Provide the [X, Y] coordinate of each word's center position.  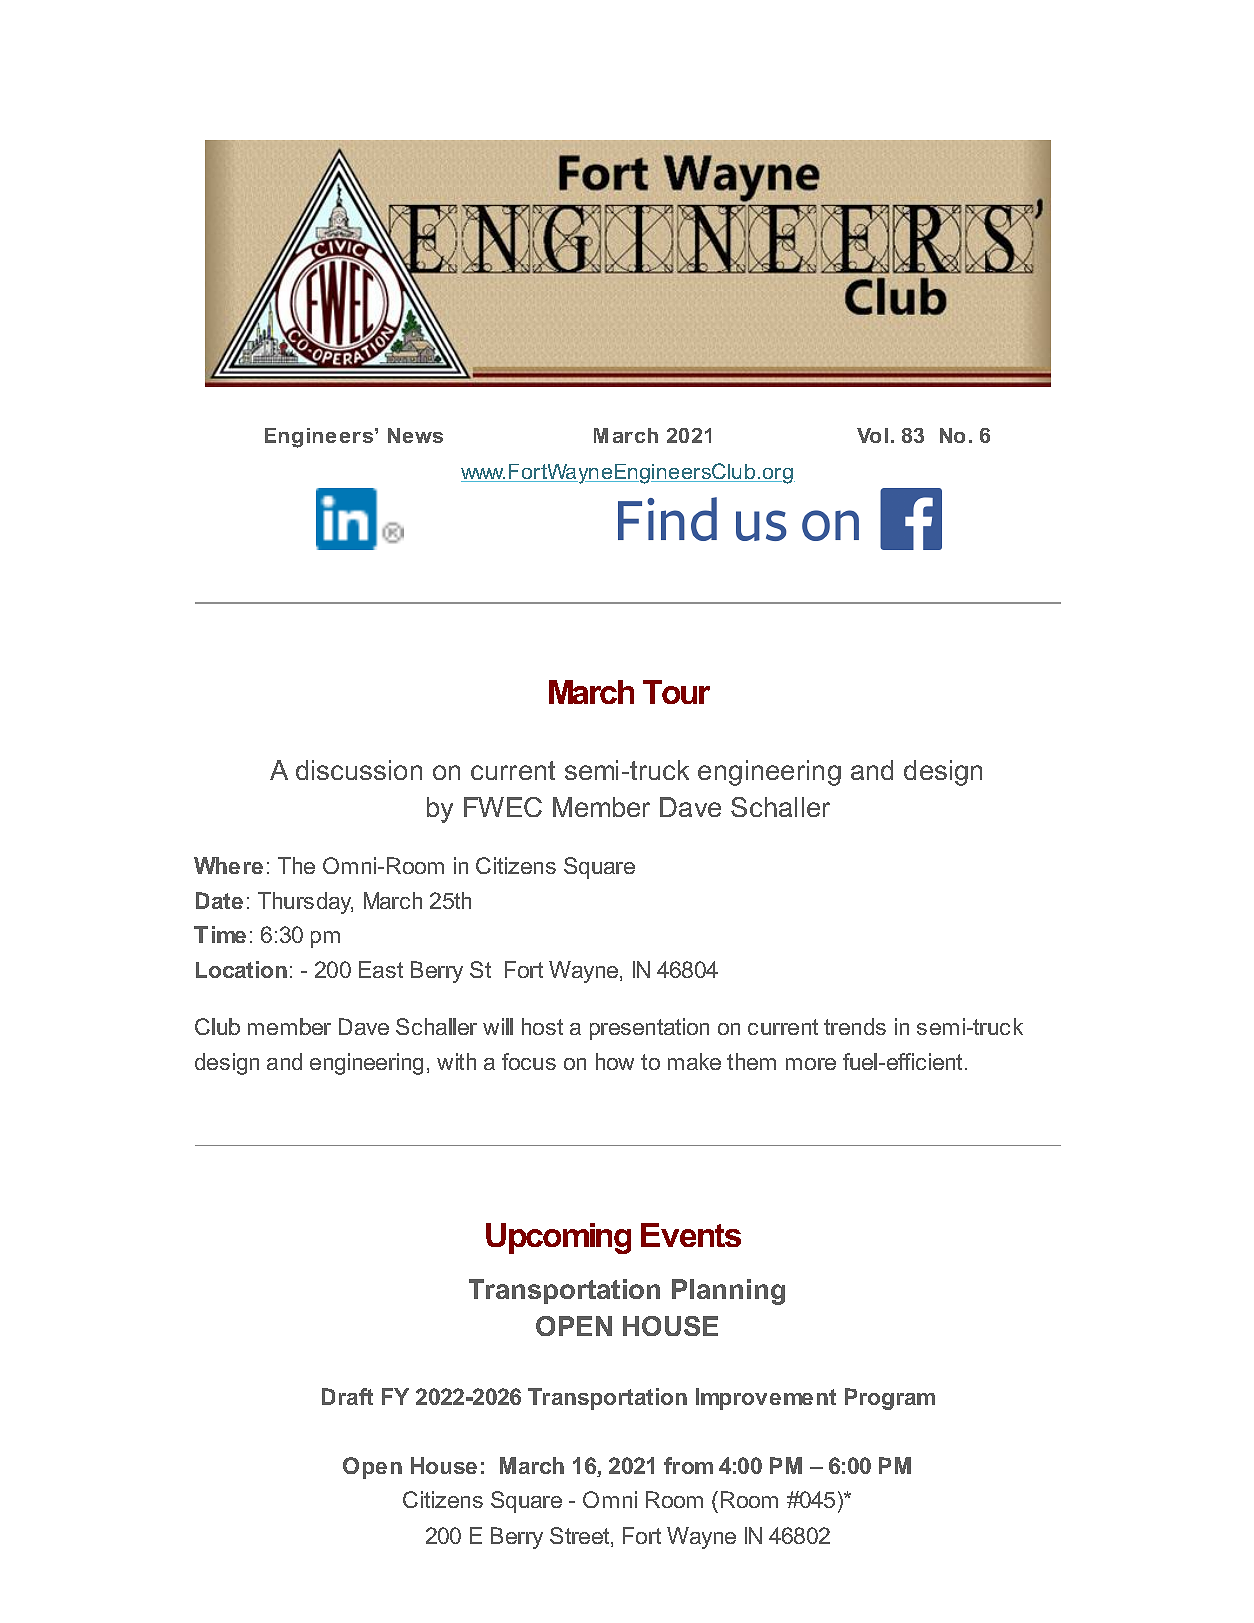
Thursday [305, 903]
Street [581, 1537]
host [542, 1026]
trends [855, 1026]
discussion [359, 770]
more [811, 1064]
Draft [347, 1396]
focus [529, 1061]
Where [228, 865]
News [415, 435]
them [751, 1061]
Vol [872, 435]
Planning [728, 1292]
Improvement [766, 1399]
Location [241, 969]
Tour [676, 692]
